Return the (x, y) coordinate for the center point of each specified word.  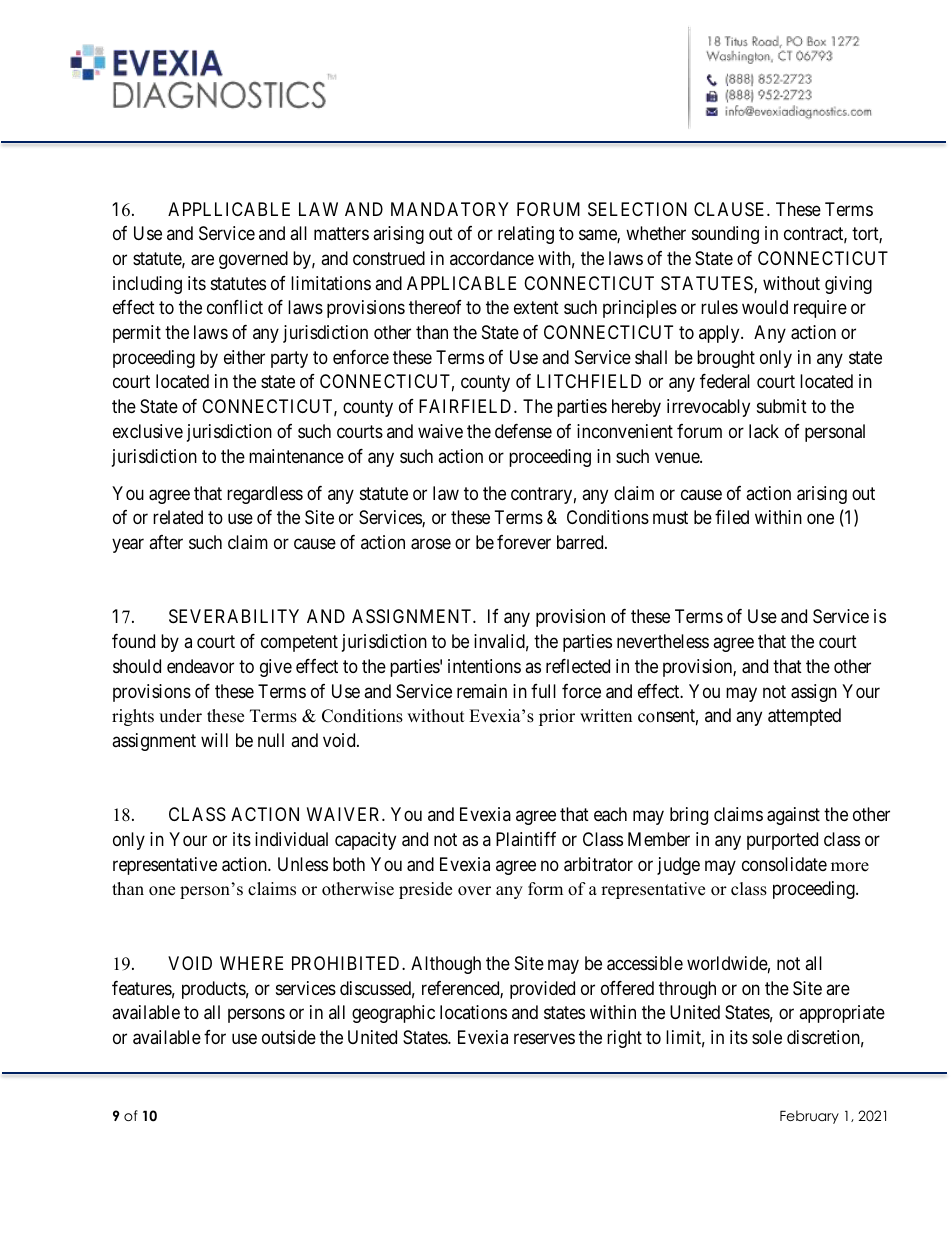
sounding (725, 235)
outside (289, 1037)
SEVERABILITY (234, 616)
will (214, 740)
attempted (804, 717)
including (147, 285)
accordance (492, 258)
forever (524, 542)
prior (557, 717)
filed (732, 517)
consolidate (784, 864)
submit (782, 406)
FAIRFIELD (467, 406)
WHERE (251, 963)
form (545, 889)
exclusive (148, 431)
